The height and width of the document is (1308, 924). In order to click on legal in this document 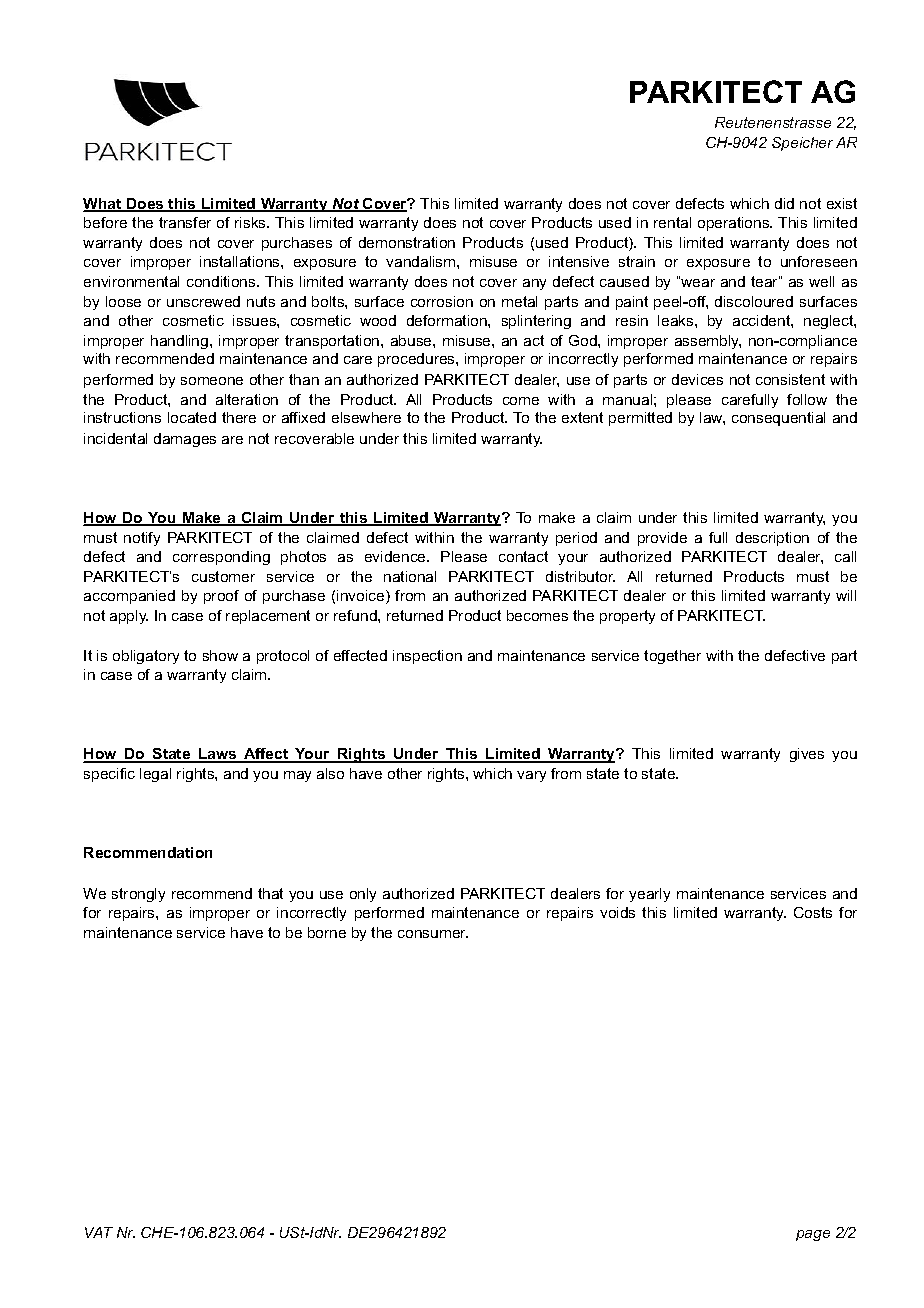, I will do `click(155, 775)`.
